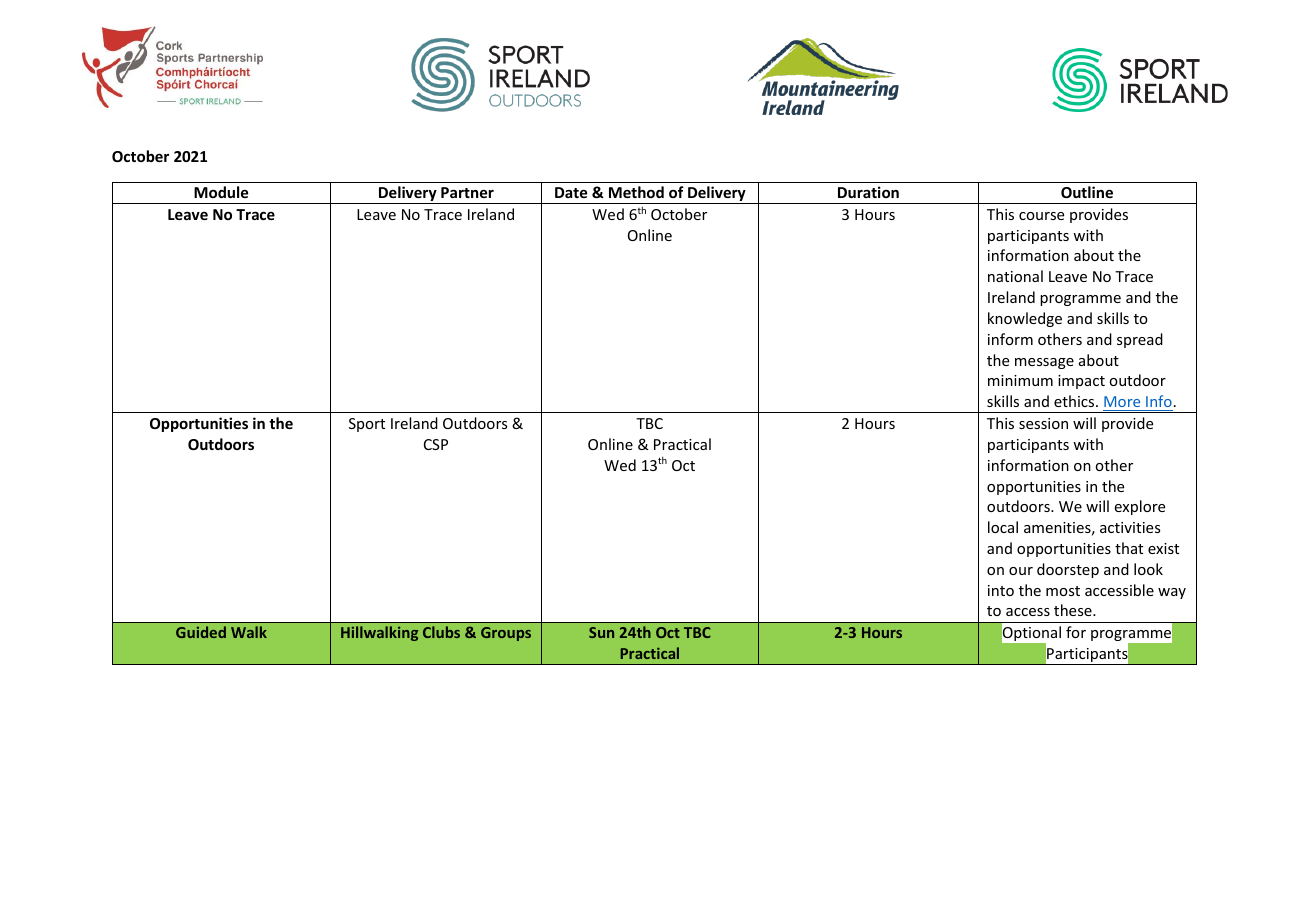 The width and height of the screenshot is (1308, 924). Describe the element at coordinates (1003, 527) in the screenshot. I see `local` at that location.
